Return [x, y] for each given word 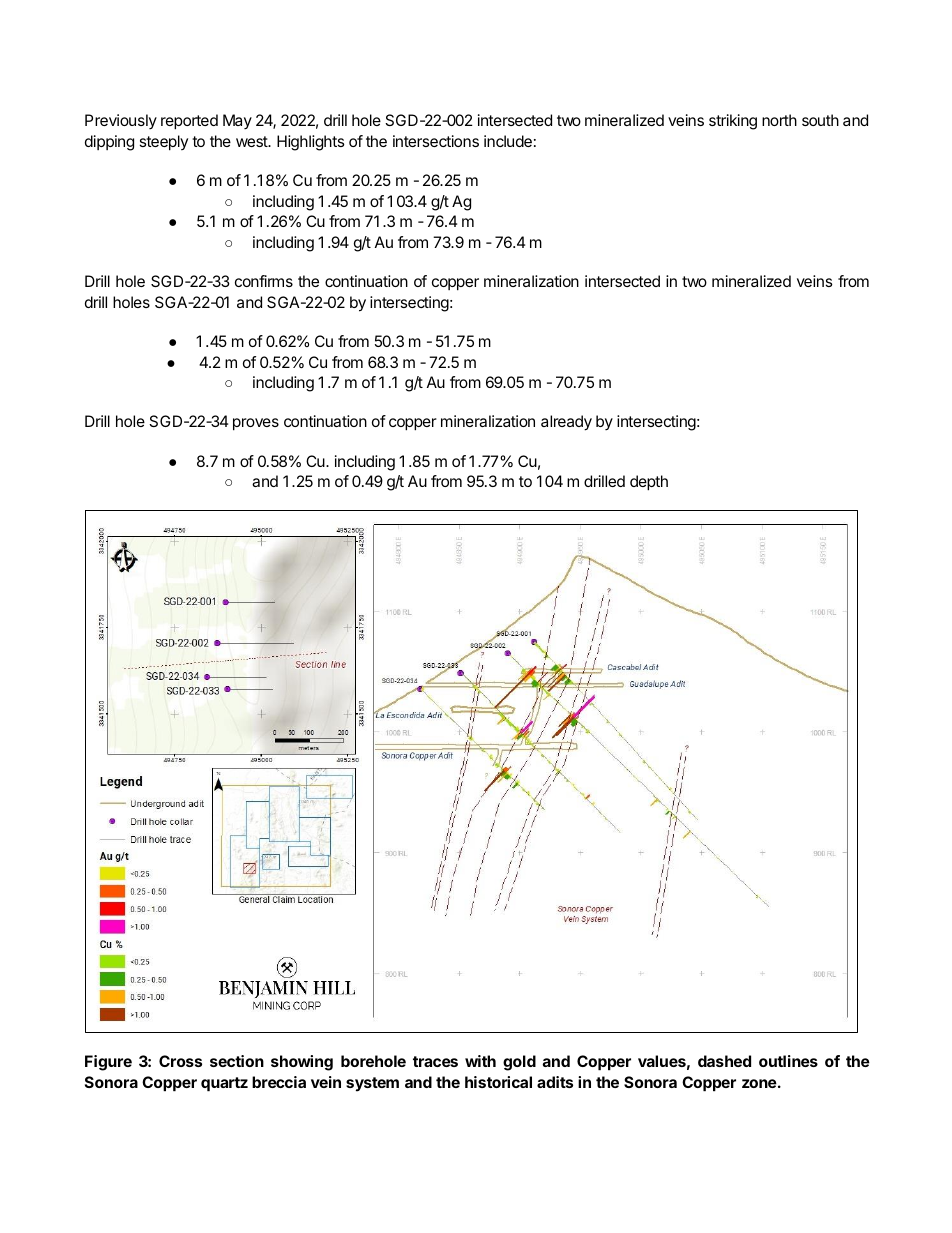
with [480, 1061]
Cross [180, 1061]
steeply [164, 143]
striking [733, 122]
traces [435, 1061]
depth [649, 483]
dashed [724, 1061]
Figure [108, 1063]
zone [759, 1083]
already [566, 423]
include [508, 141]
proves [256, 424]
